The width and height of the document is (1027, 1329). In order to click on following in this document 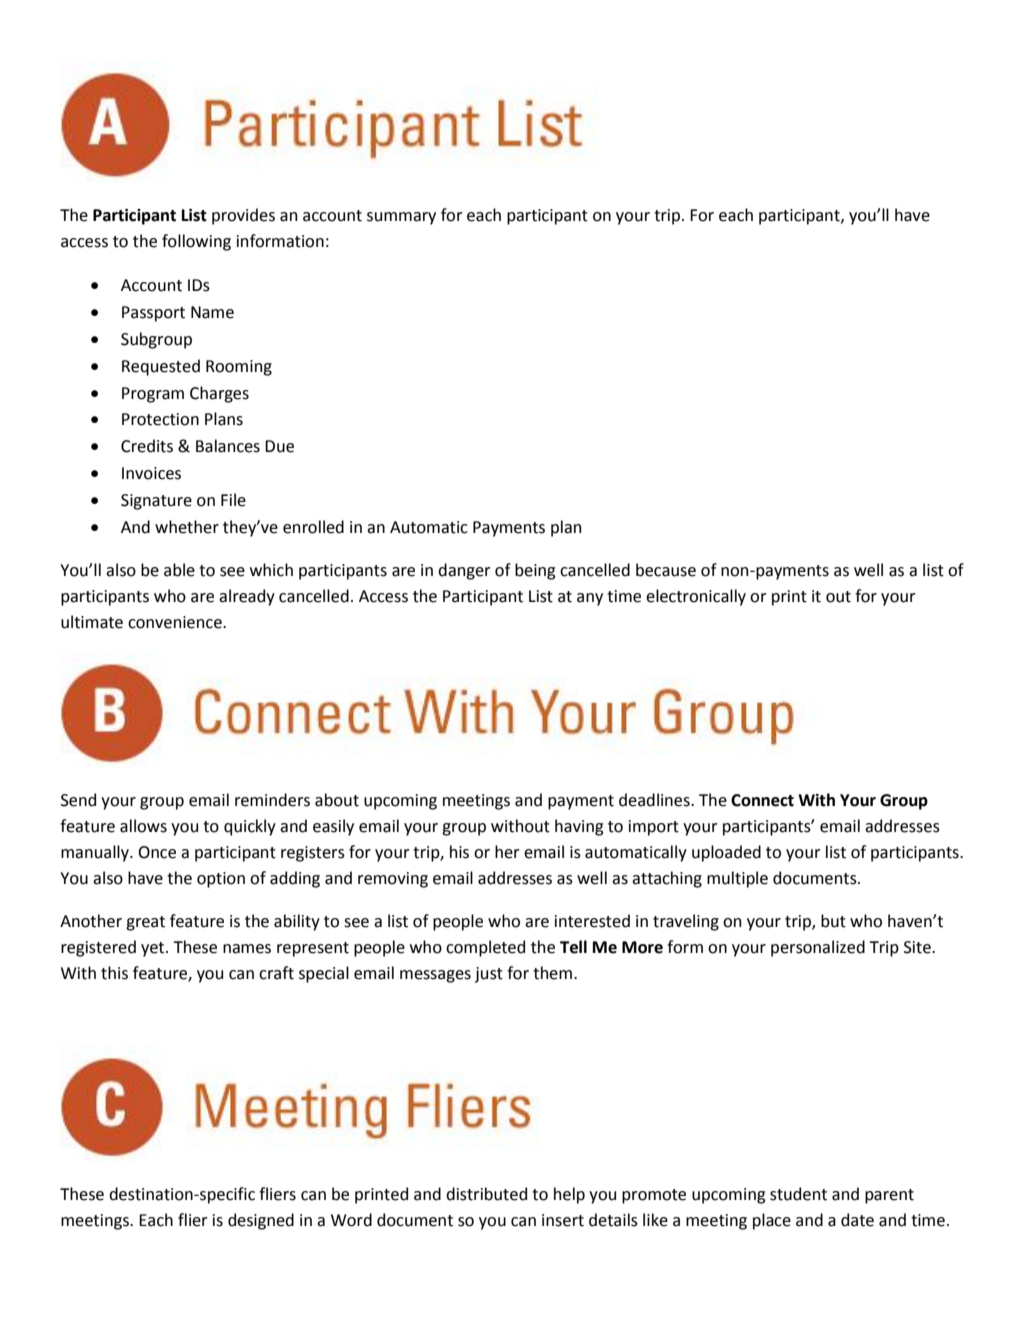, I will do `click(196, 242)`.
